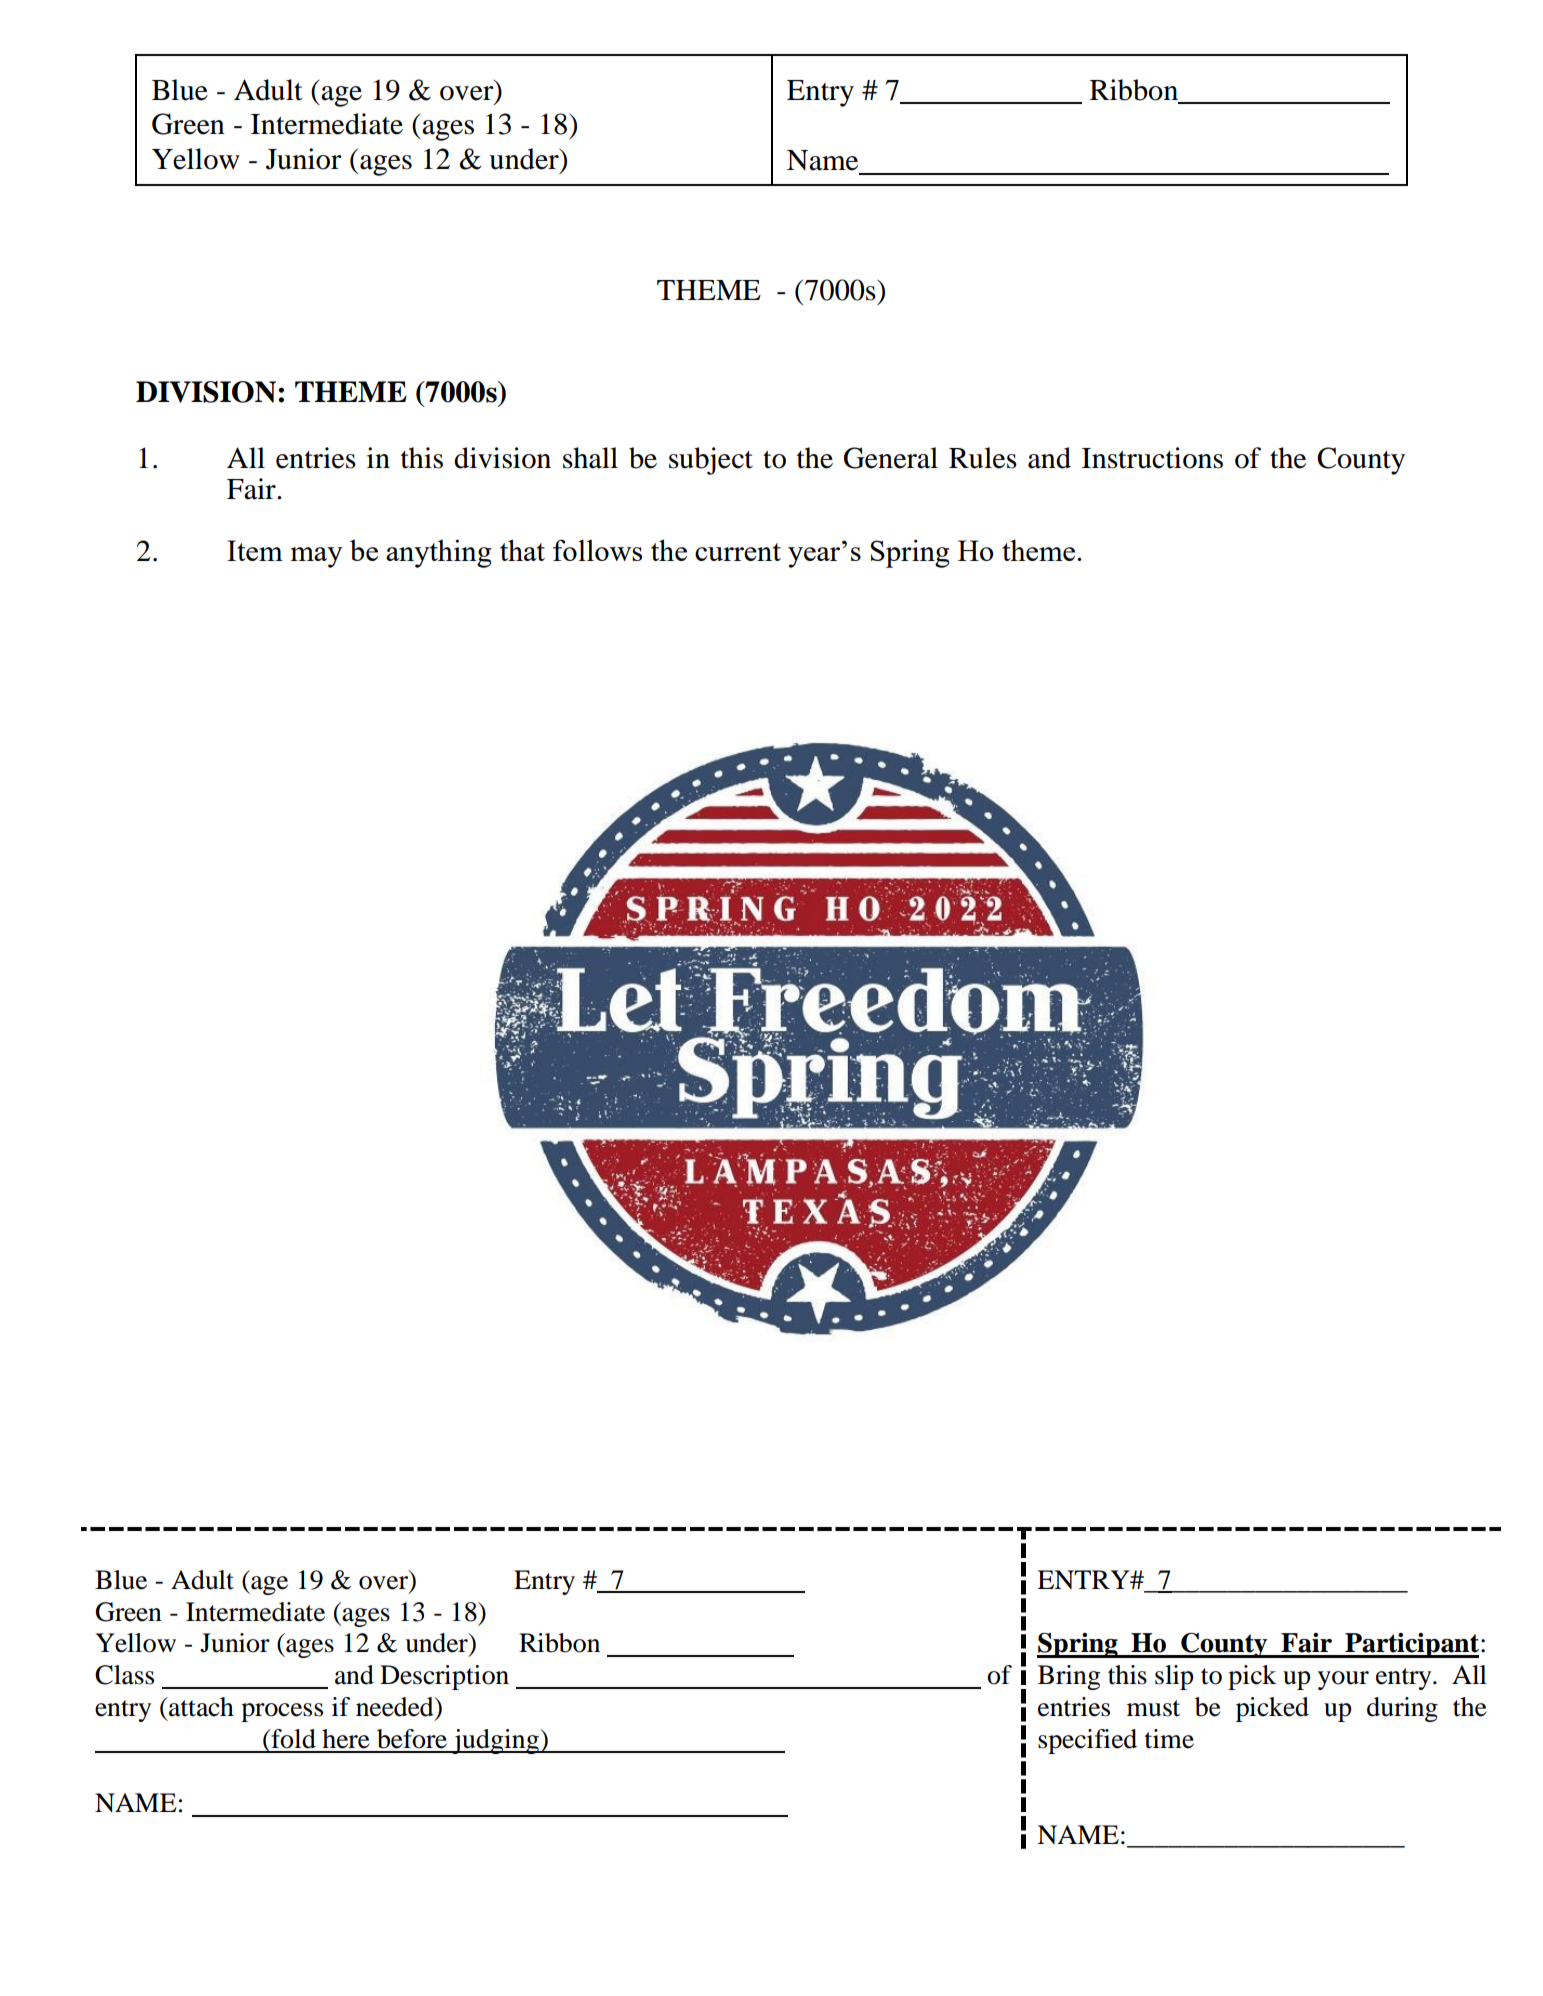  What do you see at coordinates (1411, 1645) in the screenshot?
I see `Participant` at bounding box center [1411, 1645].
